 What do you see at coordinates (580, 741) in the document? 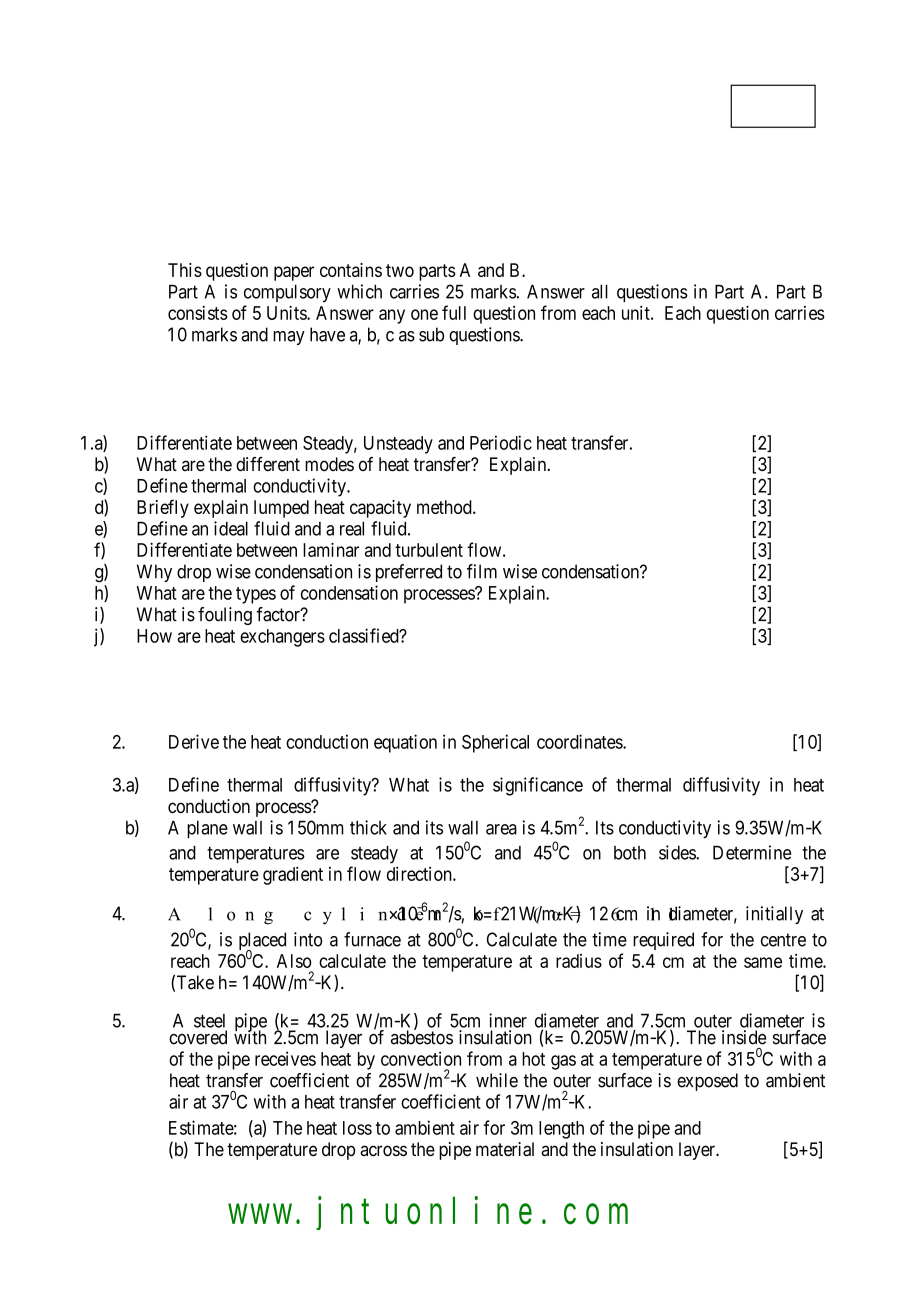
I see `coordinates` at bounding box center [580, 741].
